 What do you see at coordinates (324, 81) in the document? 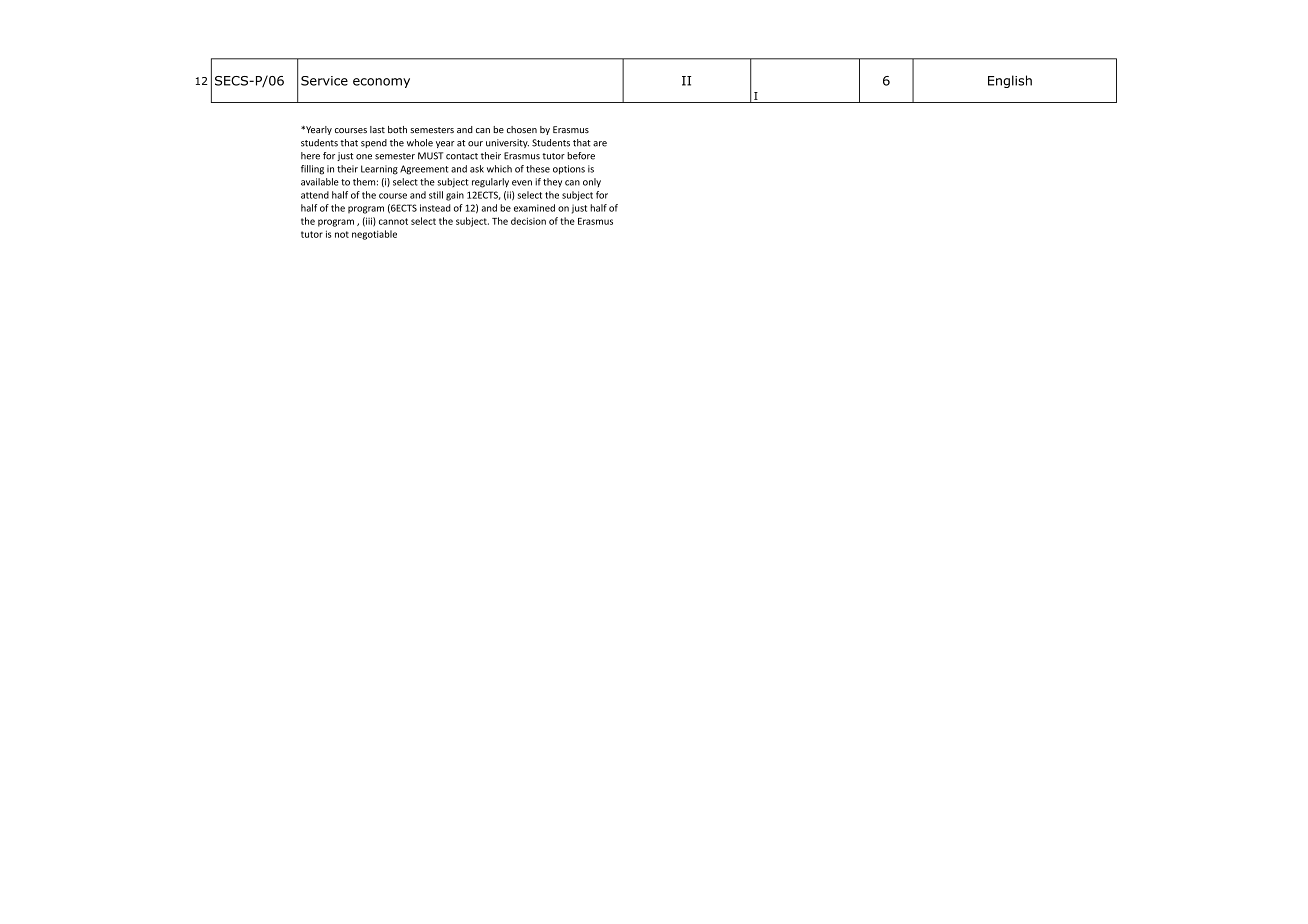
I see `Service` at bounding box center [324, 81].
